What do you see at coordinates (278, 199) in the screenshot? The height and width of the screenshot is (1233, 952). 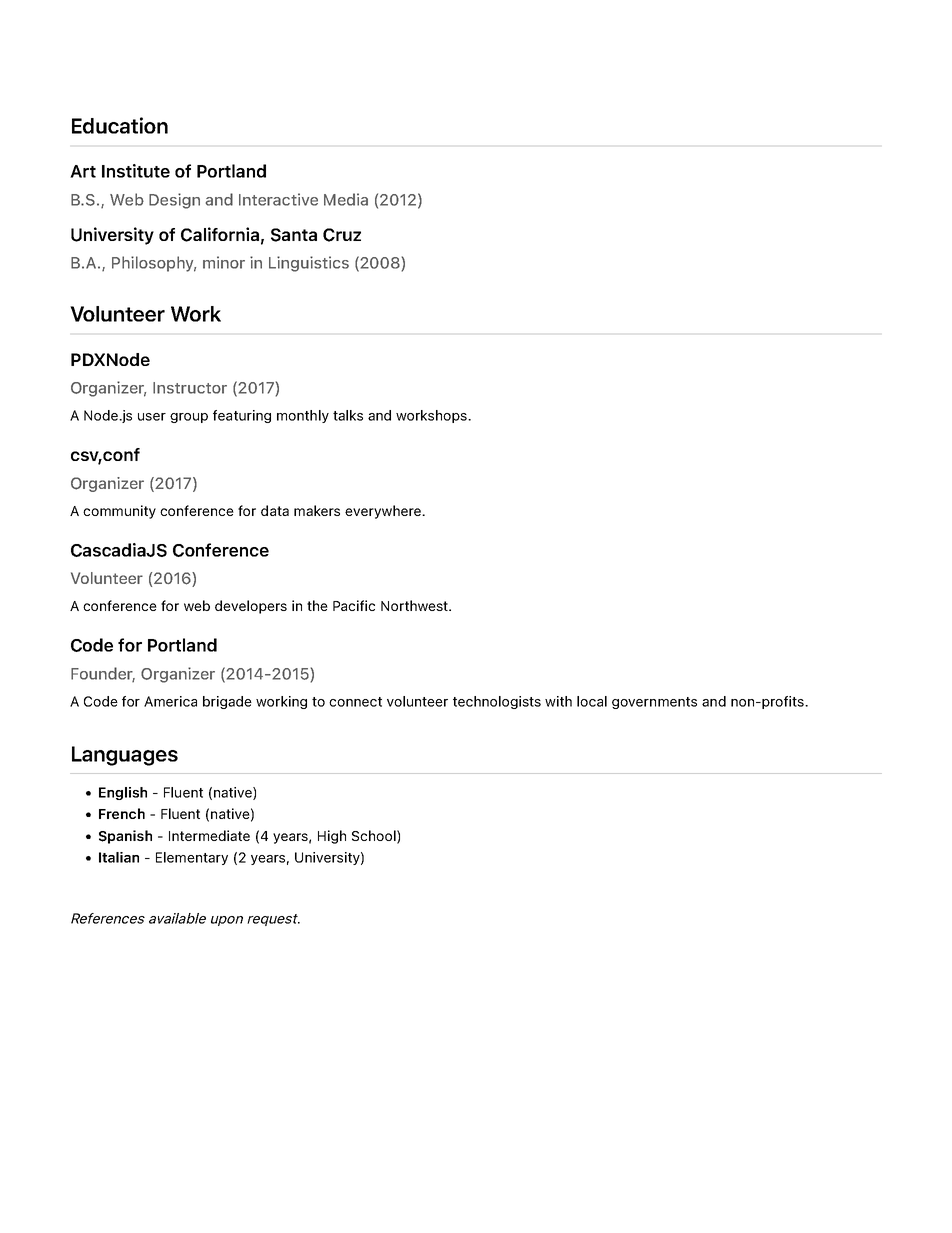 I see `Interactive` at bounding box center [278, 199].
